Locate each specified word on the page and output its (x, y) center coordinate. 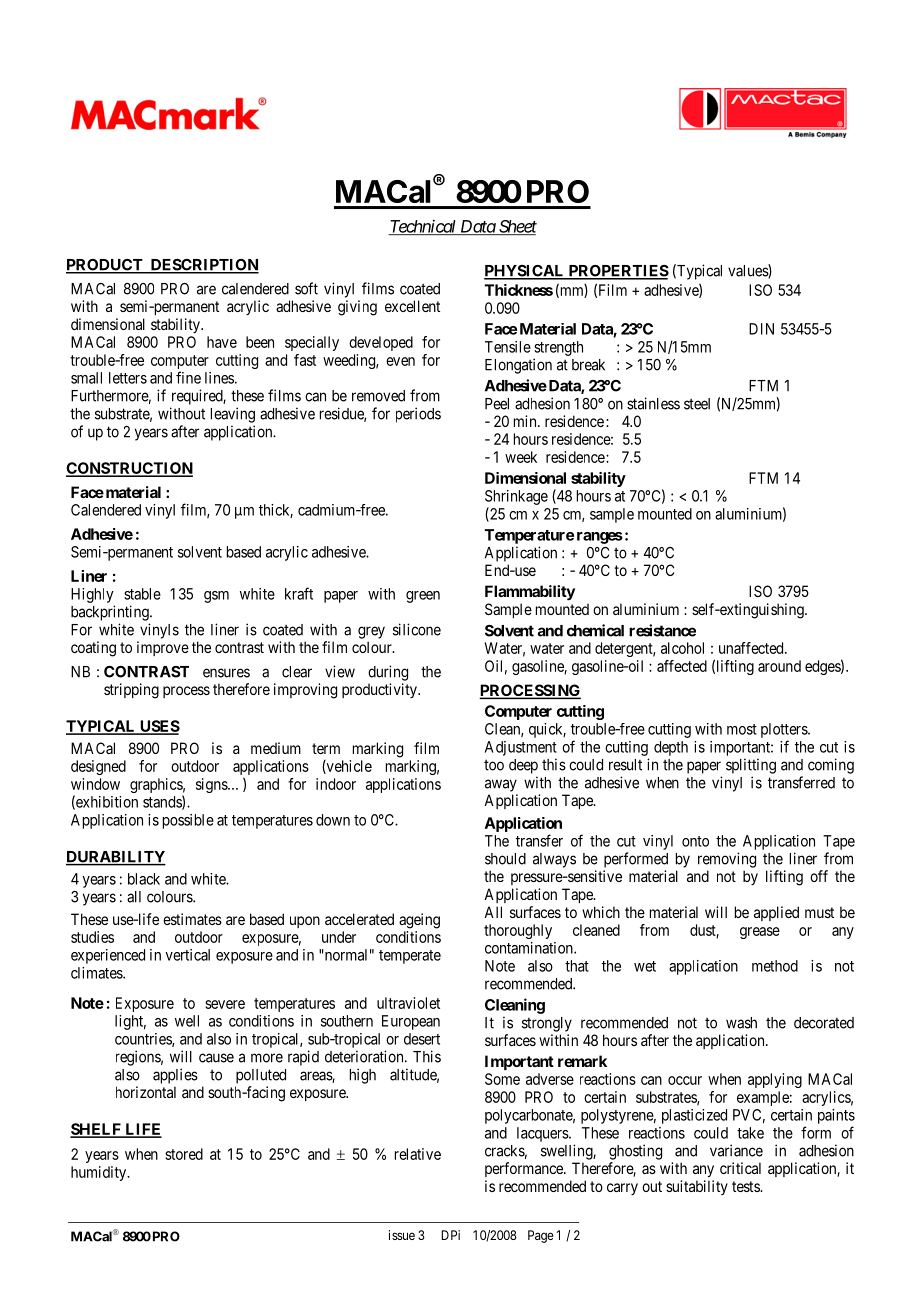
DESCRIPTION (203, 266)
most (742, 729)
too (494, 765)
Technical (423, 227)
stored (184, 1154)
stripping (131, 691)
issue (402, 1235)
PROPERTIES (617, 272)
